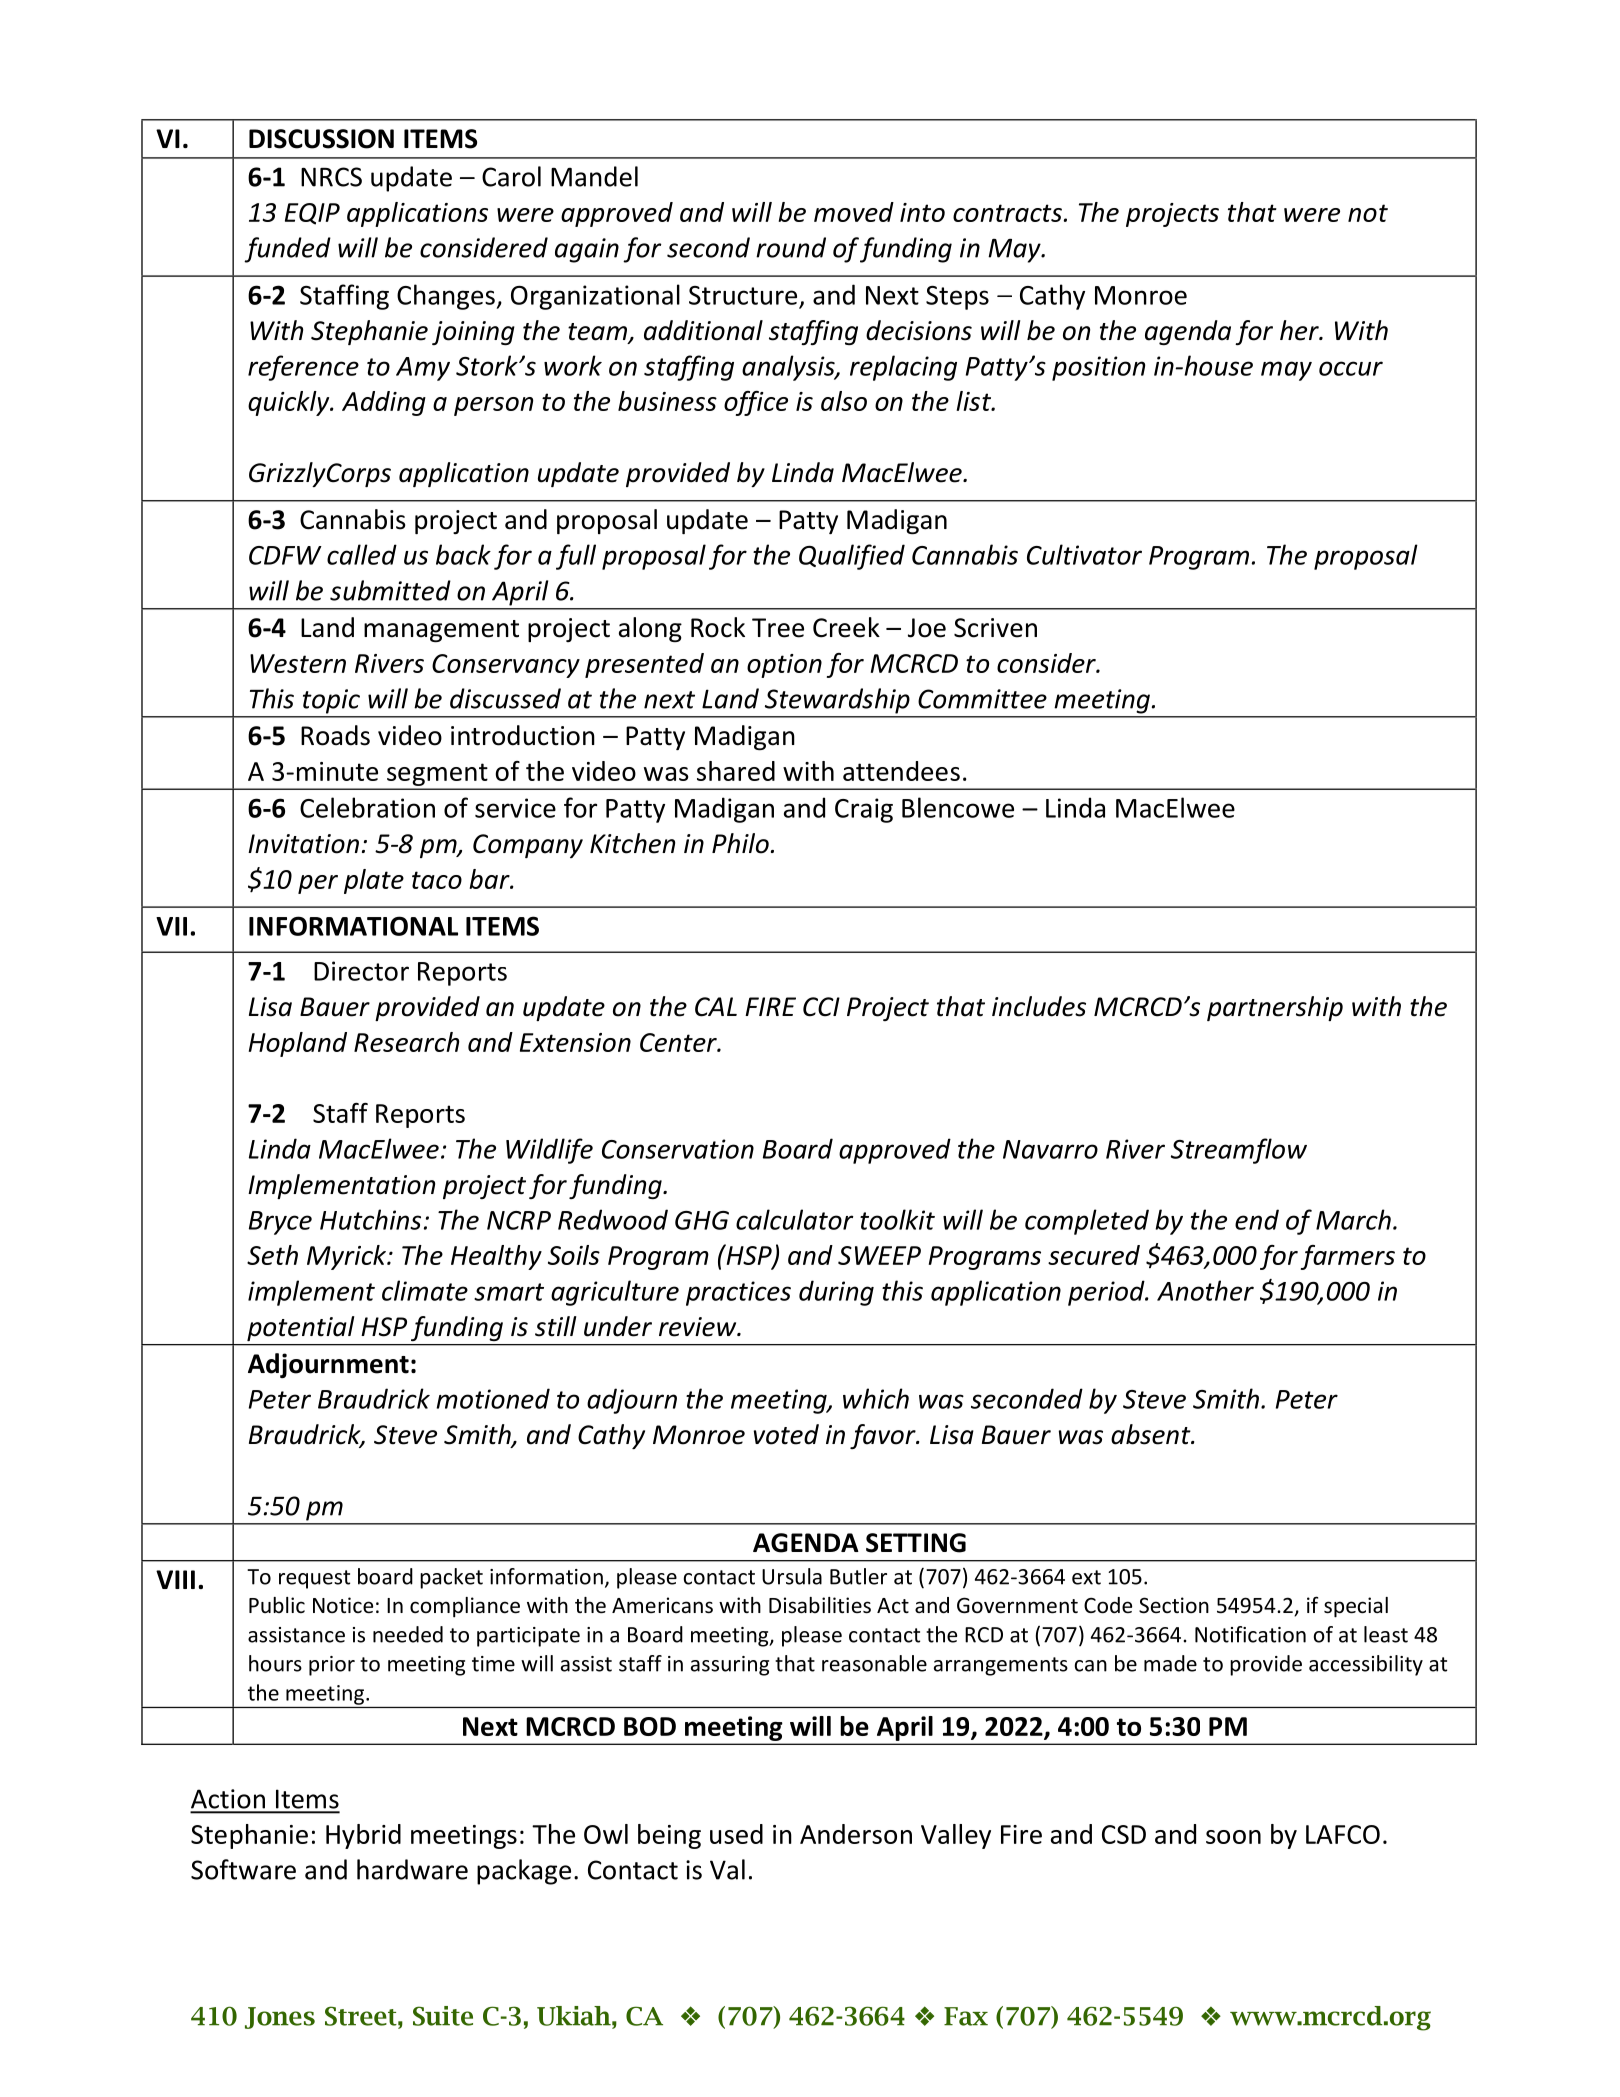  What do you see at coordinates (1007, 213) in the page?
I see `contracts` at bounding box center [1007, 213].
